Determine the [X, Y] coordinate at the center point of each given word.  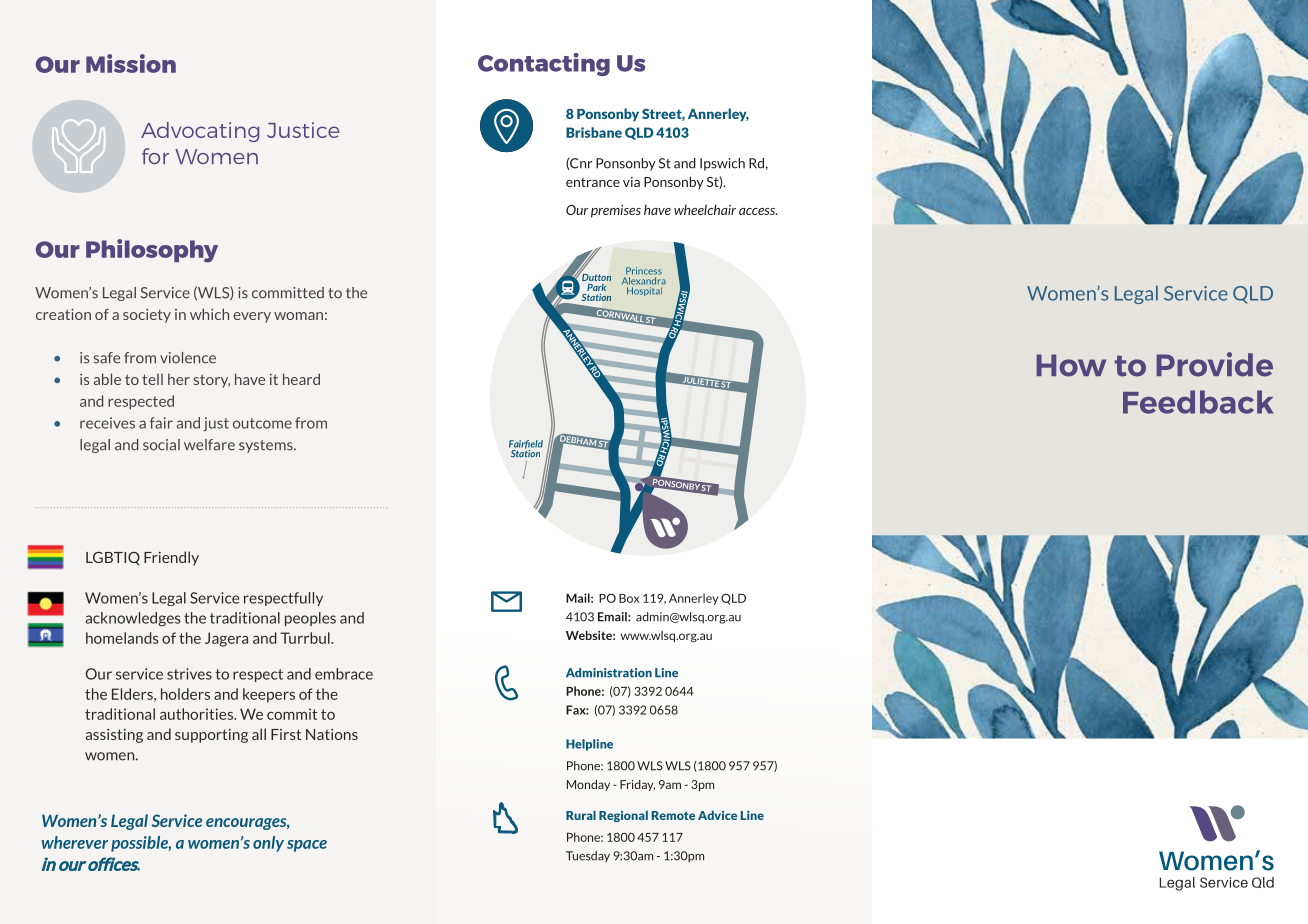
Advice [717, 815]
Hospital [644, 291]
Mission [131, 63]
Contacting [544, 64]
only [268, 844]
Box [629, 598]
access [758, 211]
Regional [623, 816]
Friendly [171, 558]
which [209, 314]
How [1071, 365]
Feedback [1198, 402]
